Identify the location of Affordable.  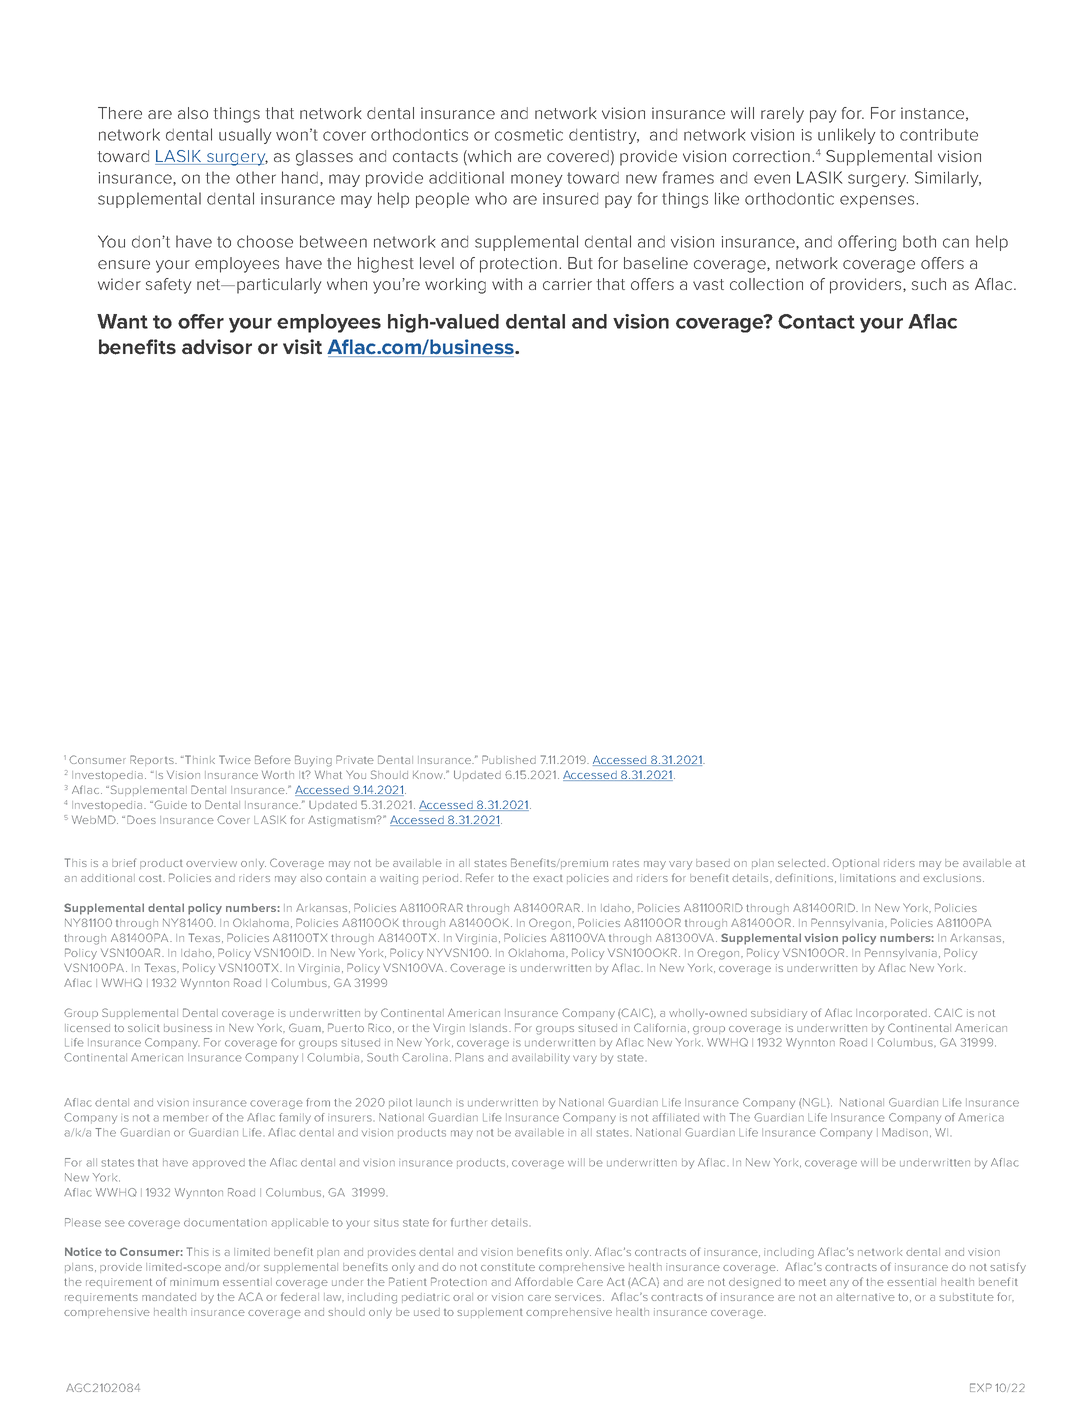
(544, 1281).
